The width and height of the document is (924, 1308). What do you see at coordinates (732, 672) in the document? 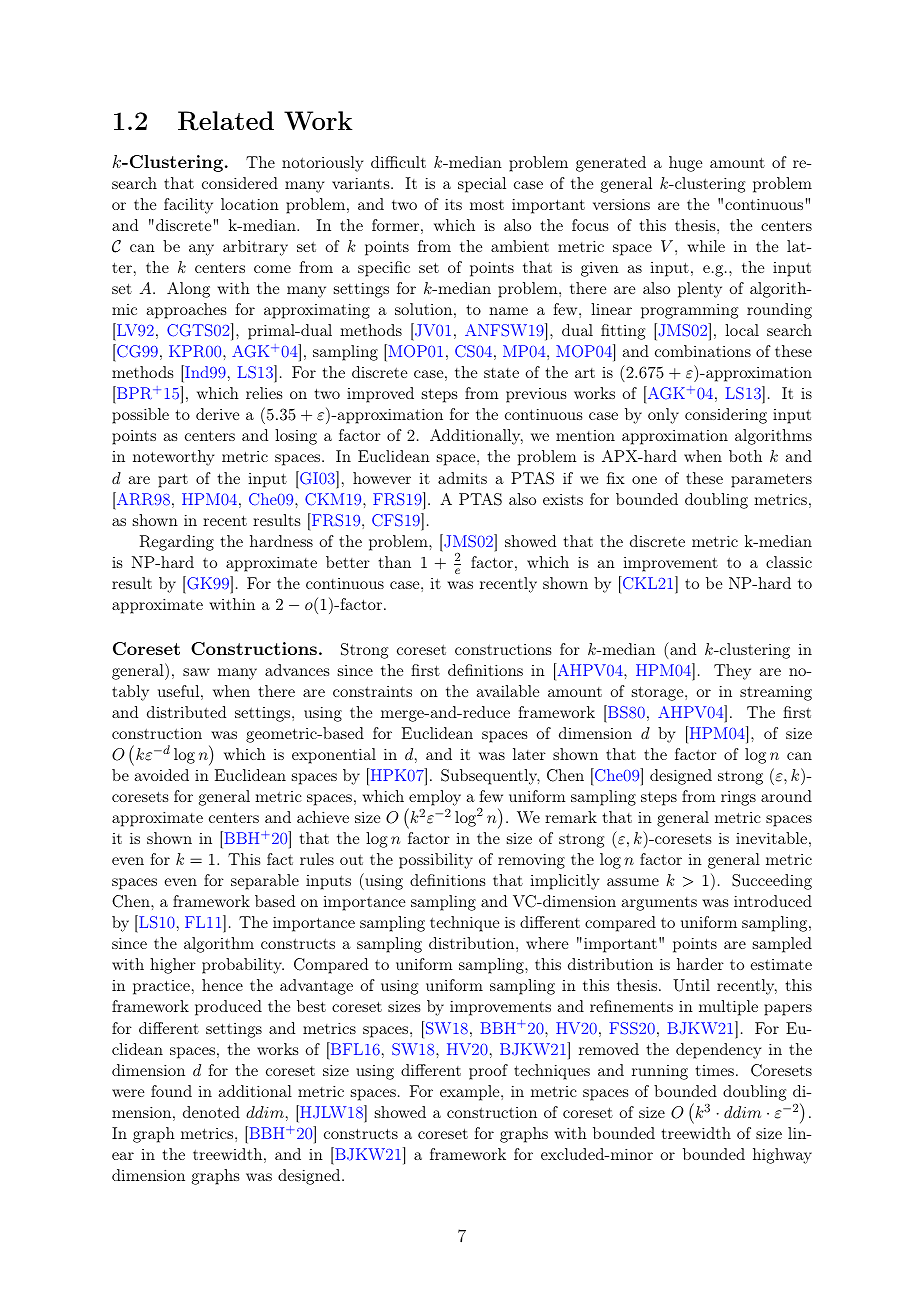
I see `They` at bounding box center [732, 672].
